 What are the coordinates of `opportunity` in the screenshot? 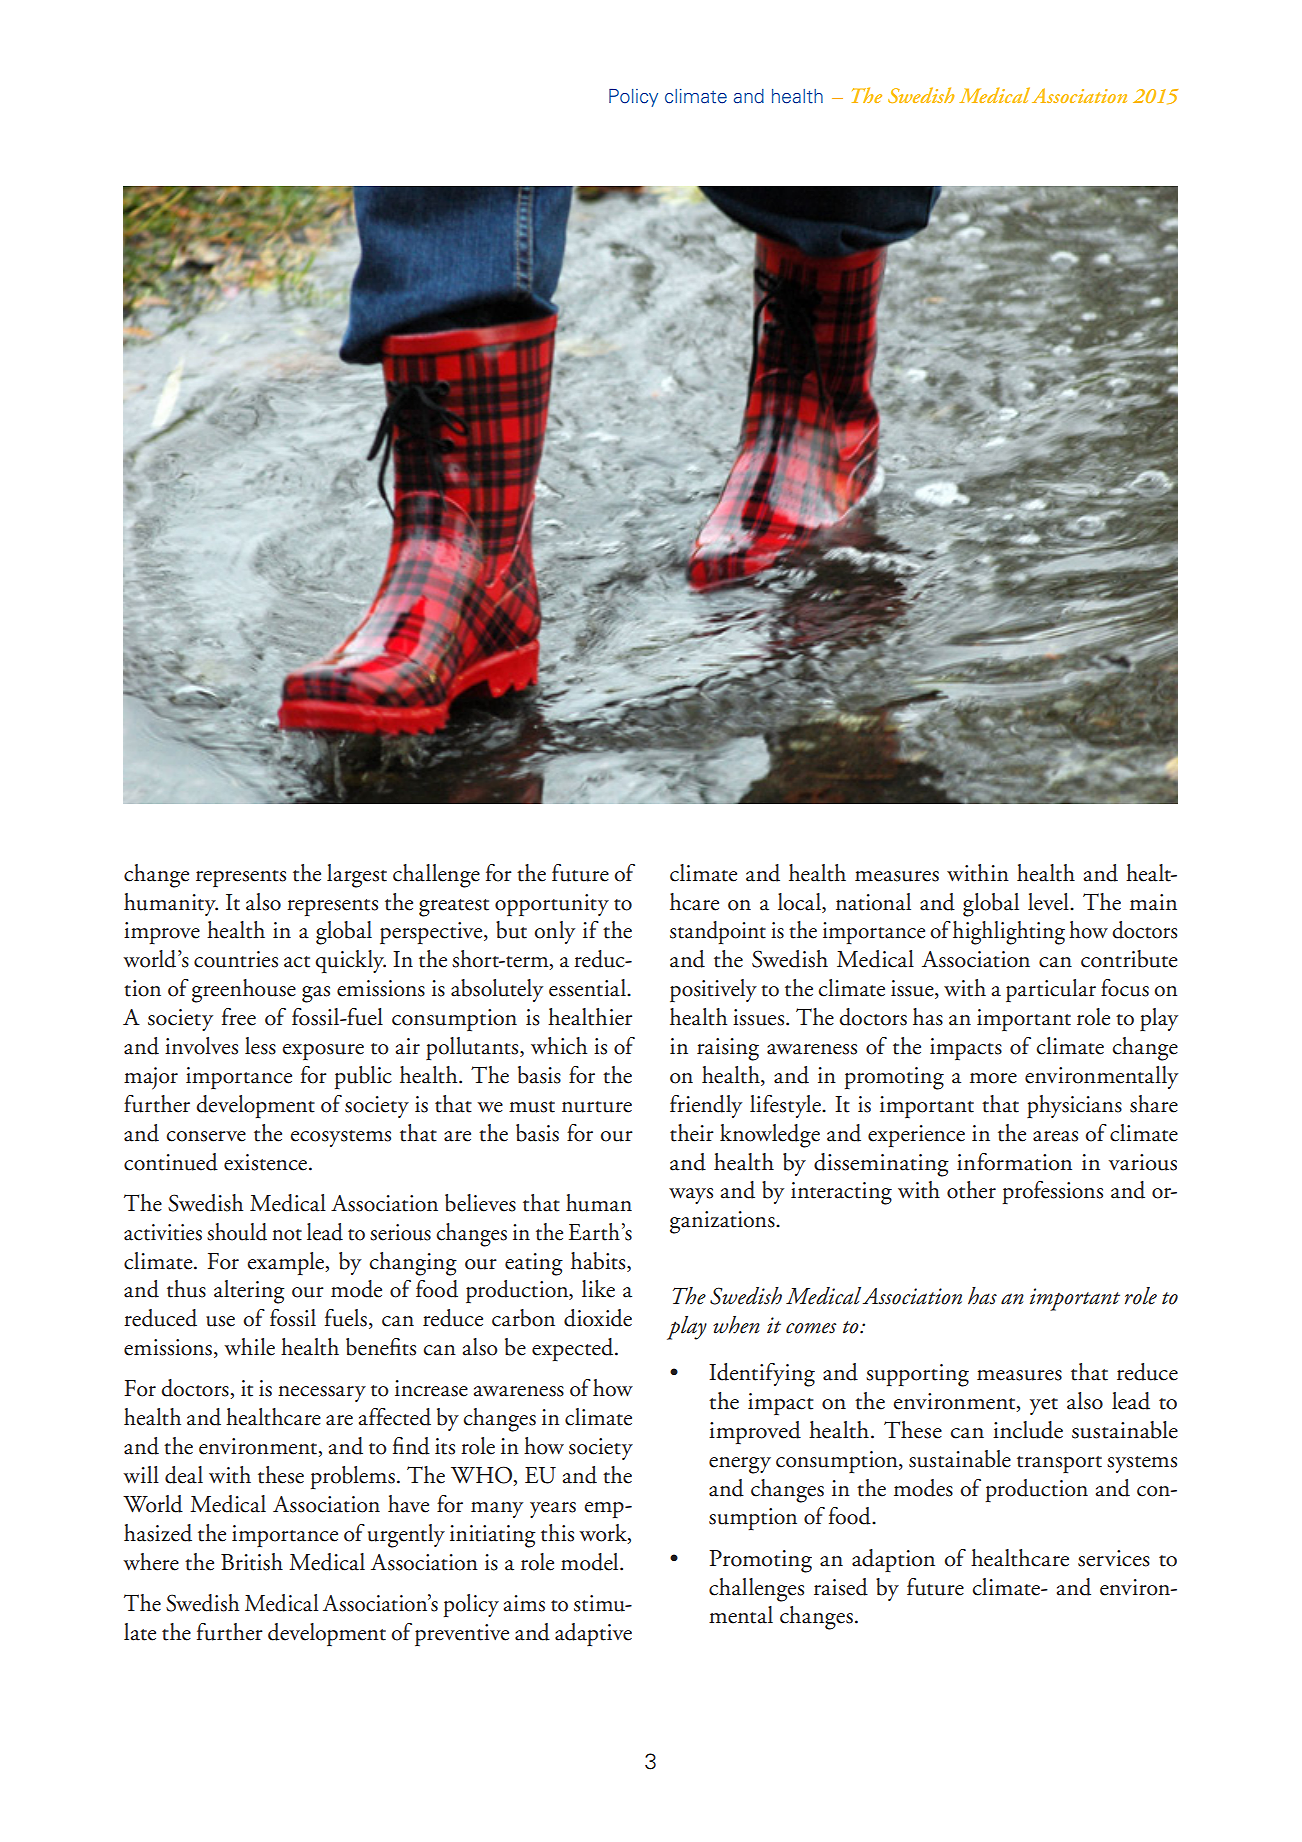 It's located at (552, 905).
